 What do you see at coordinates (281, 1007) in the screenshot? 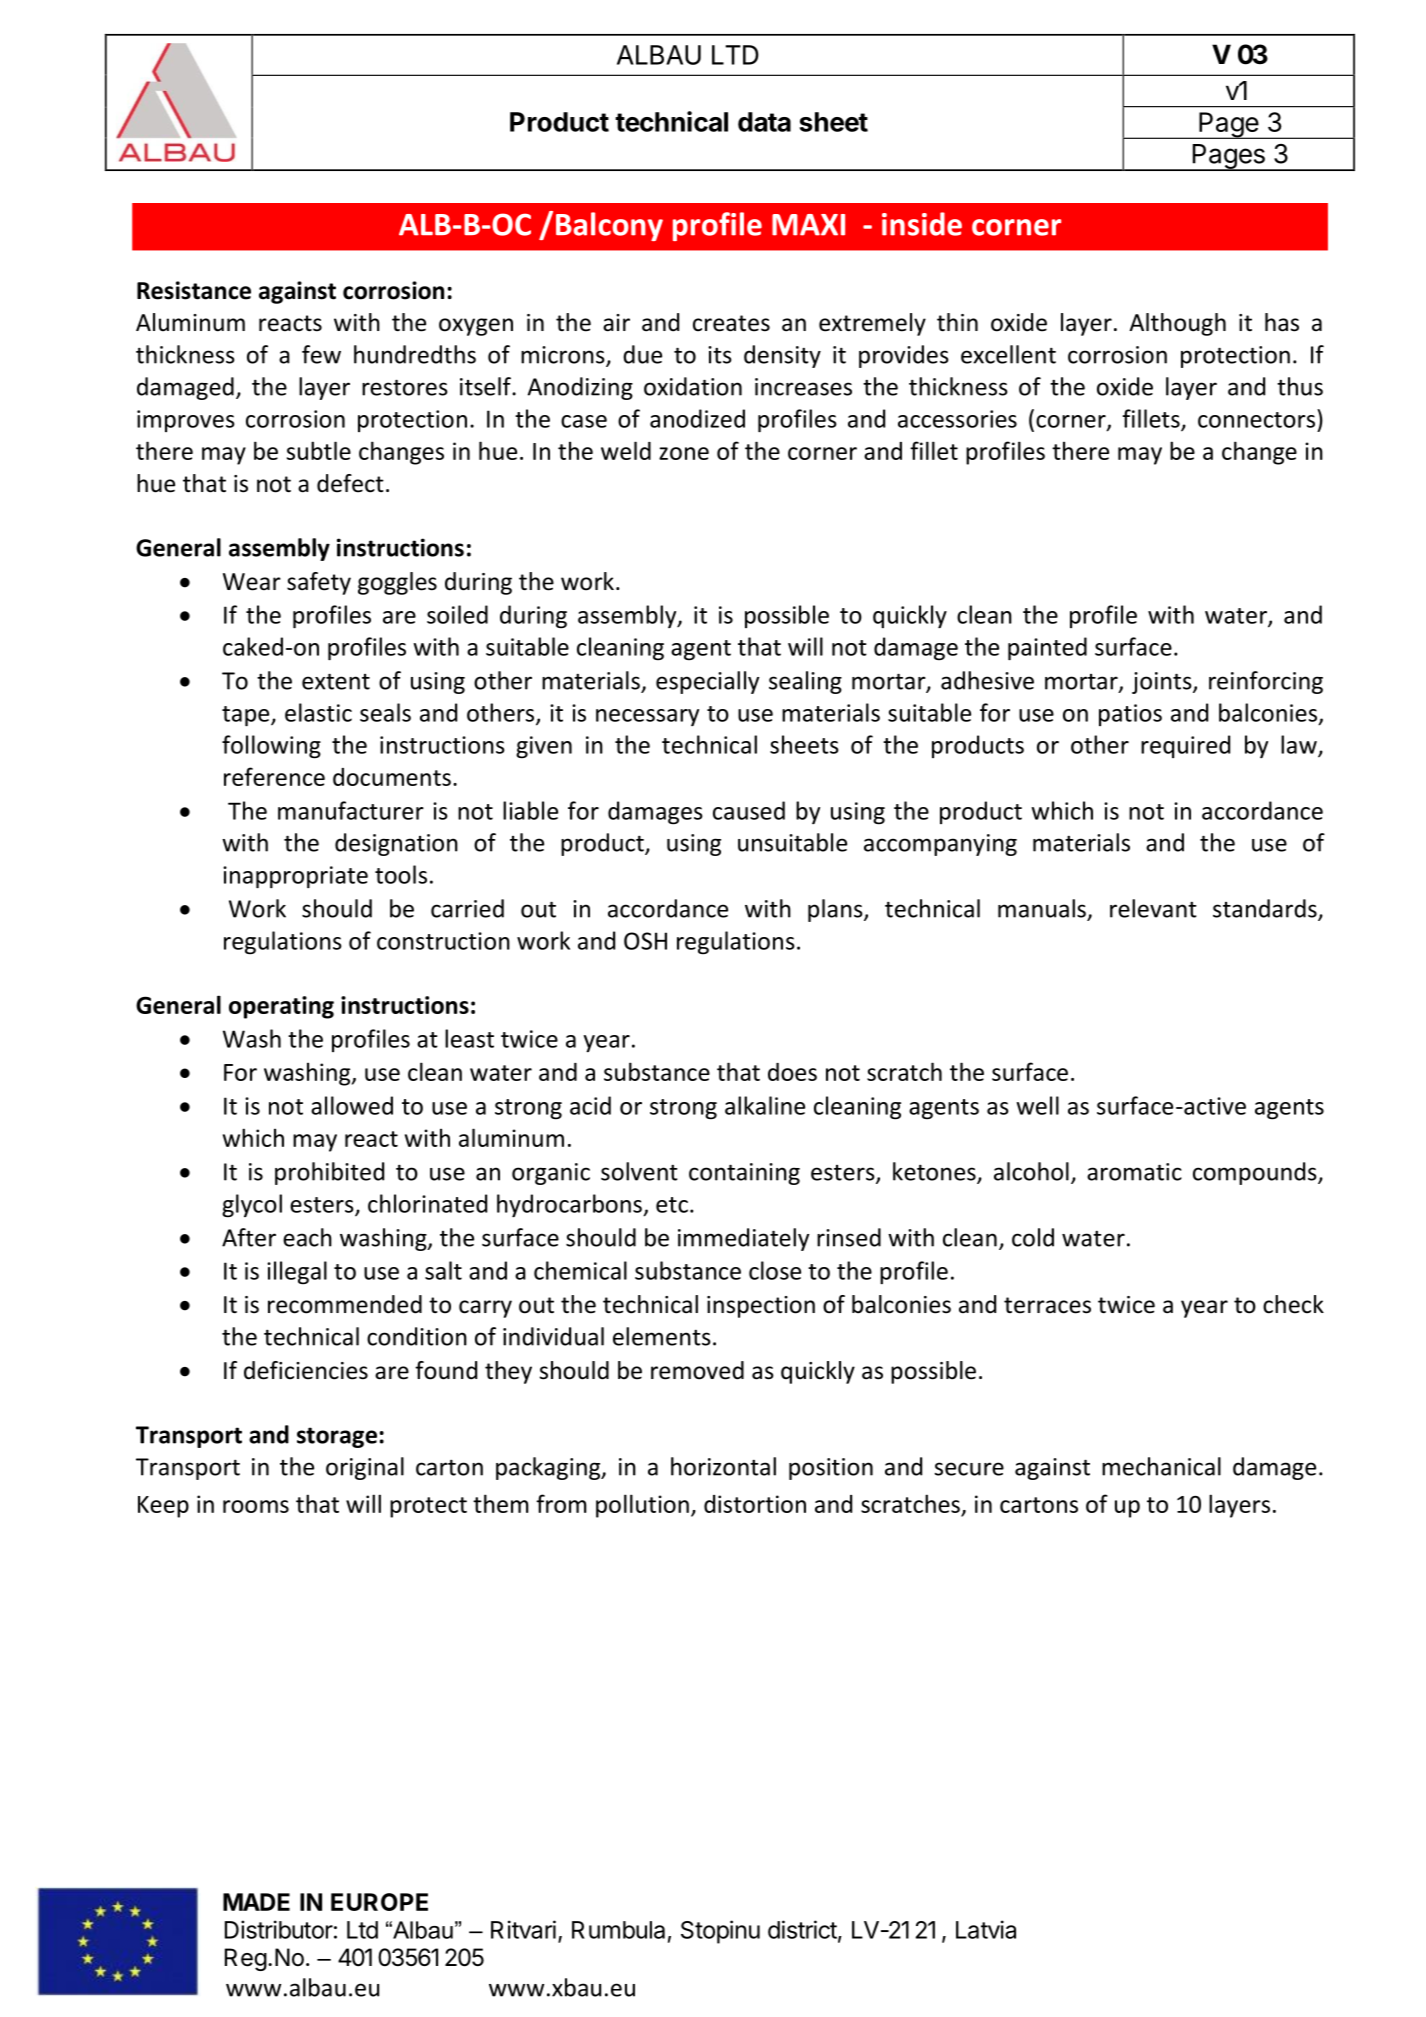
I see `operating` at bounding box center [281, 1007].
